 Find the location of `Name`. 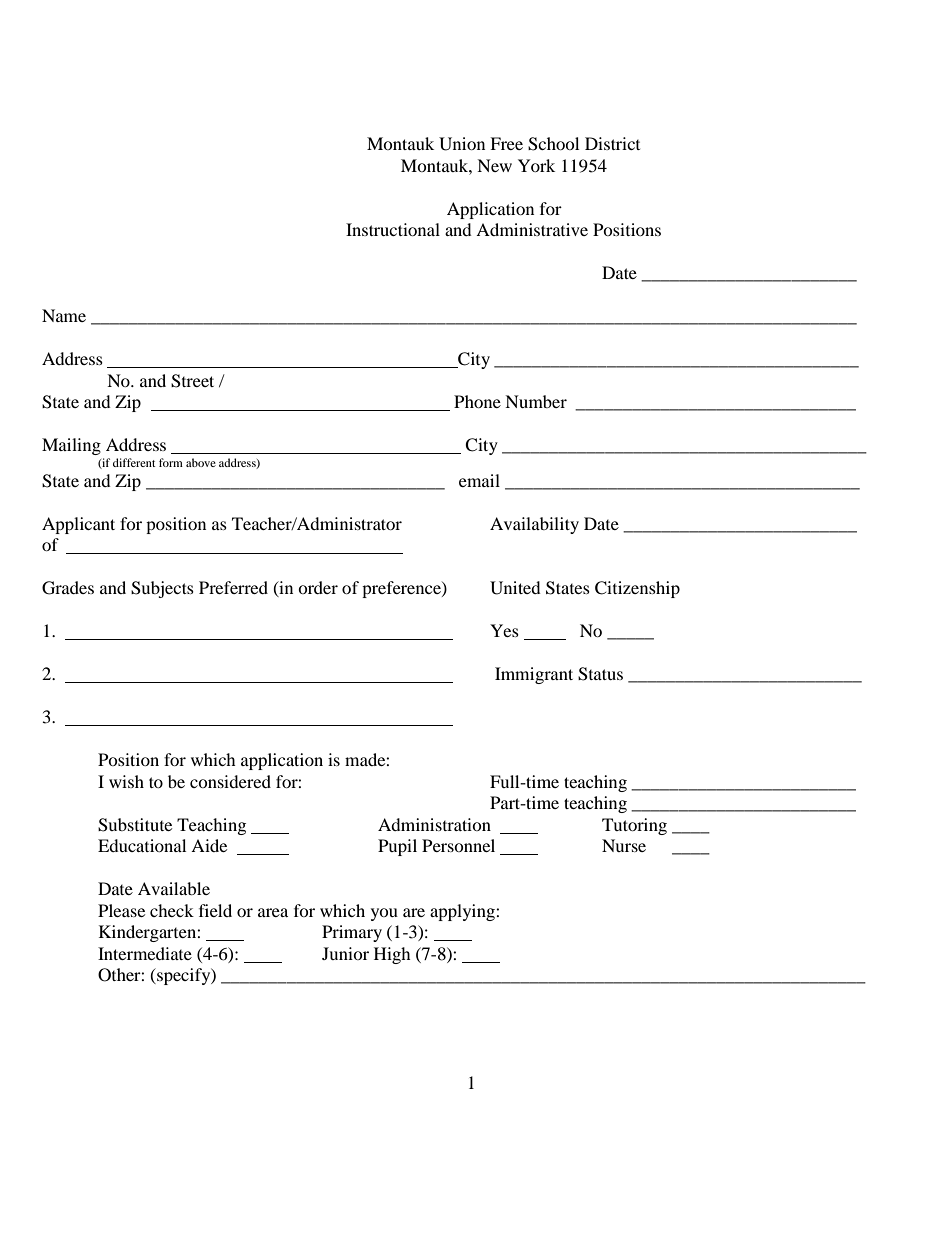

Name is located at coordinates (64, 315).
